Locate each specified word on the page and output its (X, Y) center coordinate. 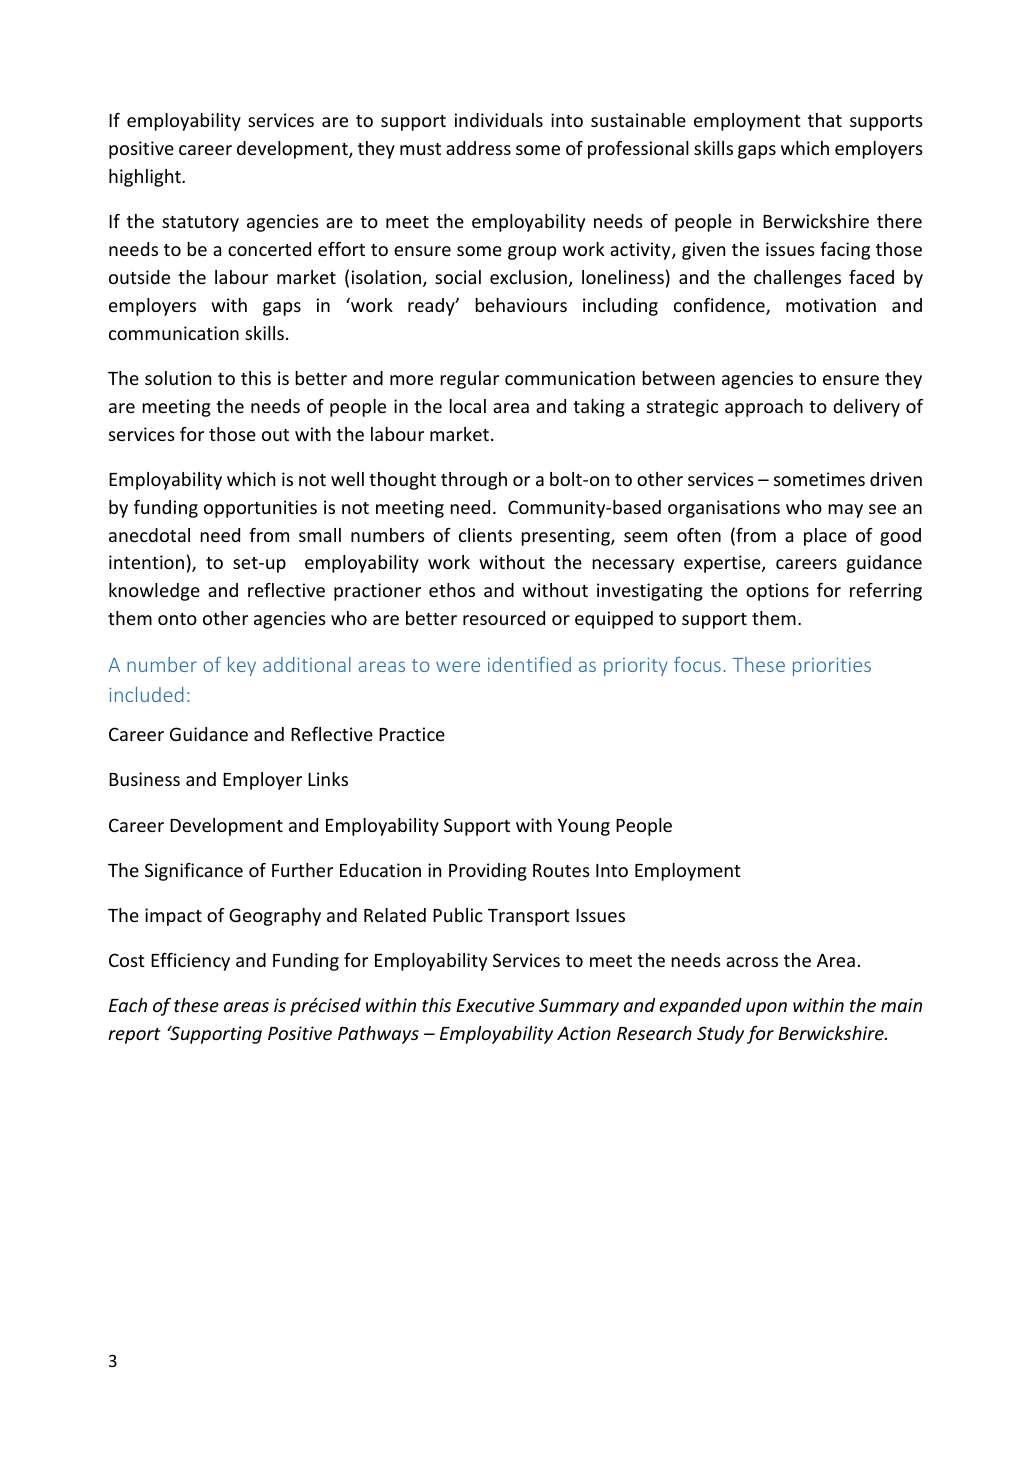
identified (529, 664)
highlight (146, 178)
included (146, 694)
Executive (495, 1005)
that (825, 120)
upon (766, 1009)
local (467, 406)
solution (178, 378)
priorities (832, 667)
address (478, 148)
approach (764, 408)
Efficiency (190, 962)
